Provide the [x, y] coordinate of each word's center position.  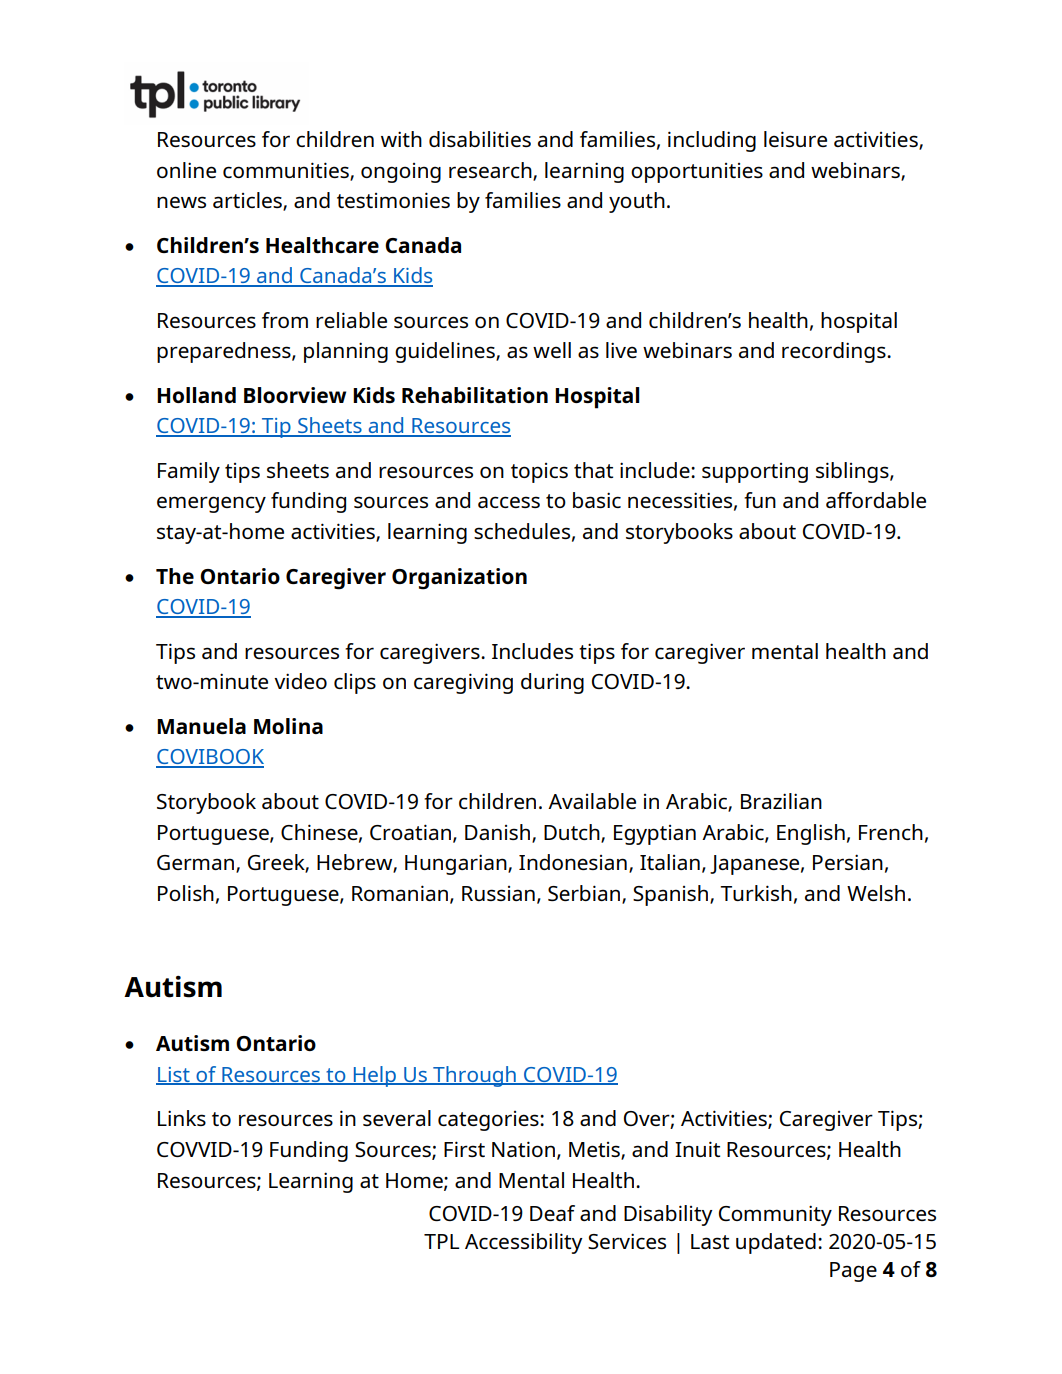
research [491, 171]
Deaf [552, 1213]
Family [189, 472]
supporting [755, 473]
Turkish [756, 893]
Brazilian [781, 801]
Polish [186, 893]
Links [182, 1118]
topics [539, 473]
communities [287, 171]
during [552, 683]
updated [776, 1243]
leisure [795, 139]
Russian [498, 893]
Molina [288, 726]
